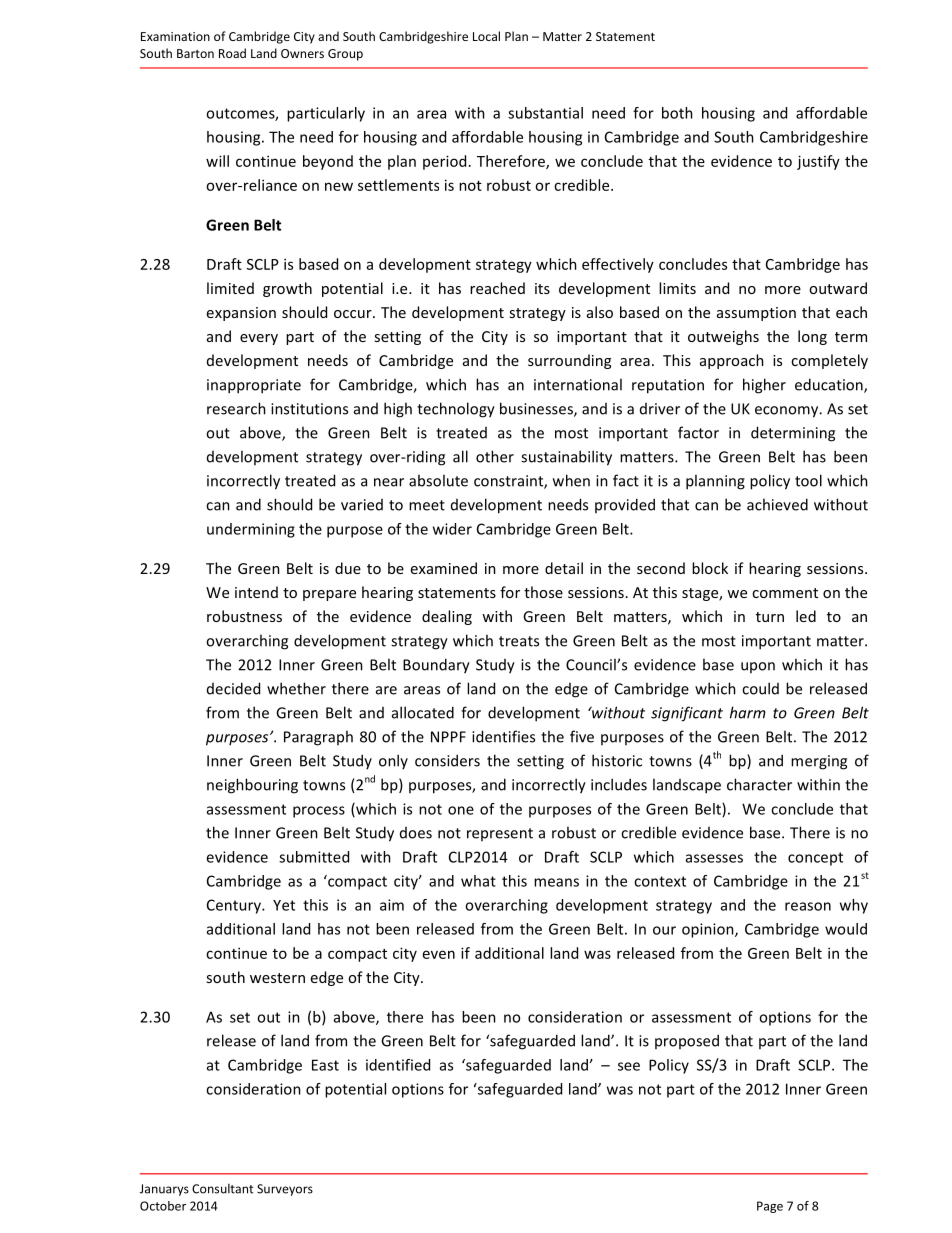 Image resolution: width=952 pixels, height=1233 pixels. Describe the element at coordinates (600, 312) in the screenshot. I see `also` at that location.
